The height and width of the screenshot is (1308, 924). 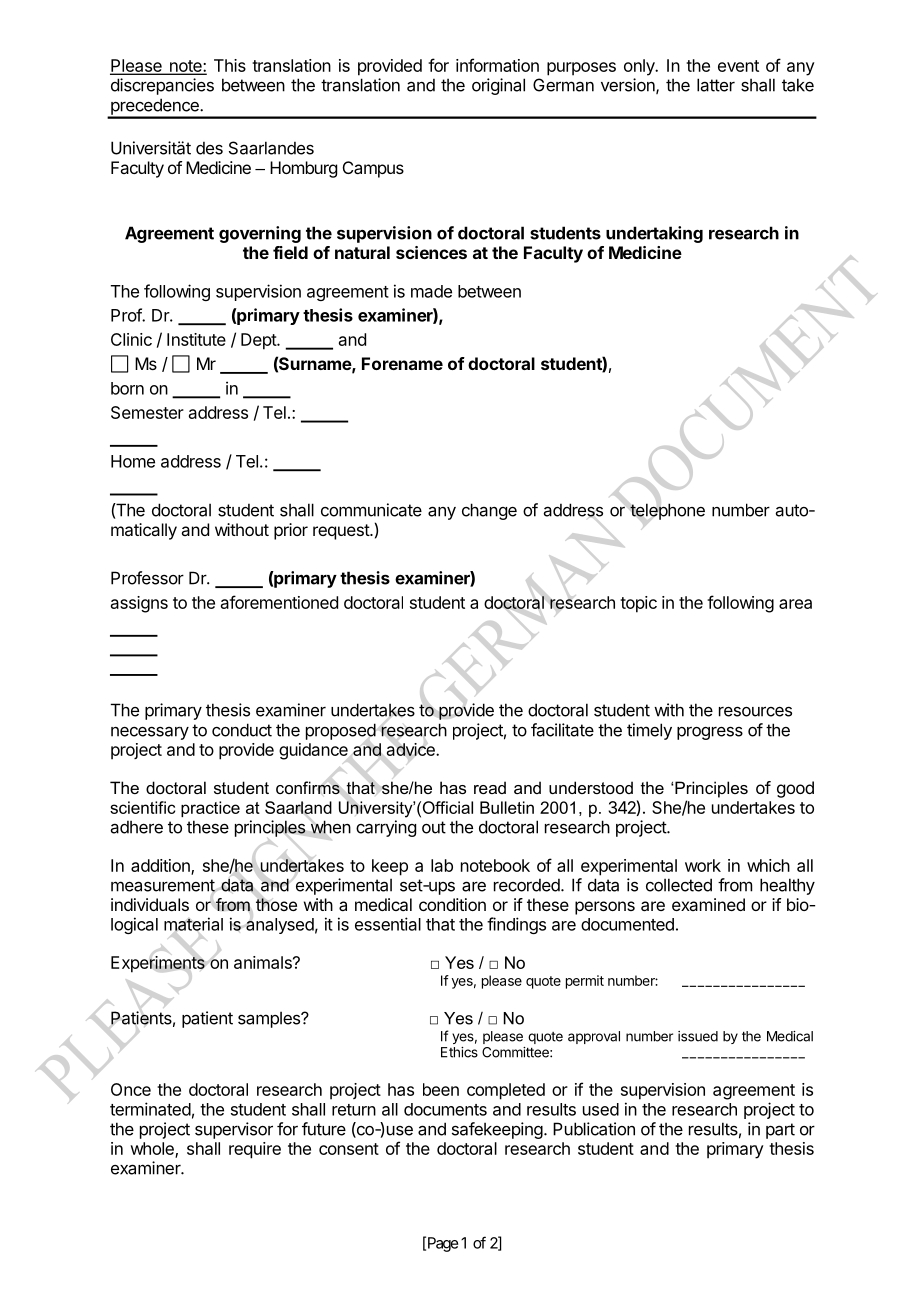 I want to click on latter, so click(x=716, y=85).
